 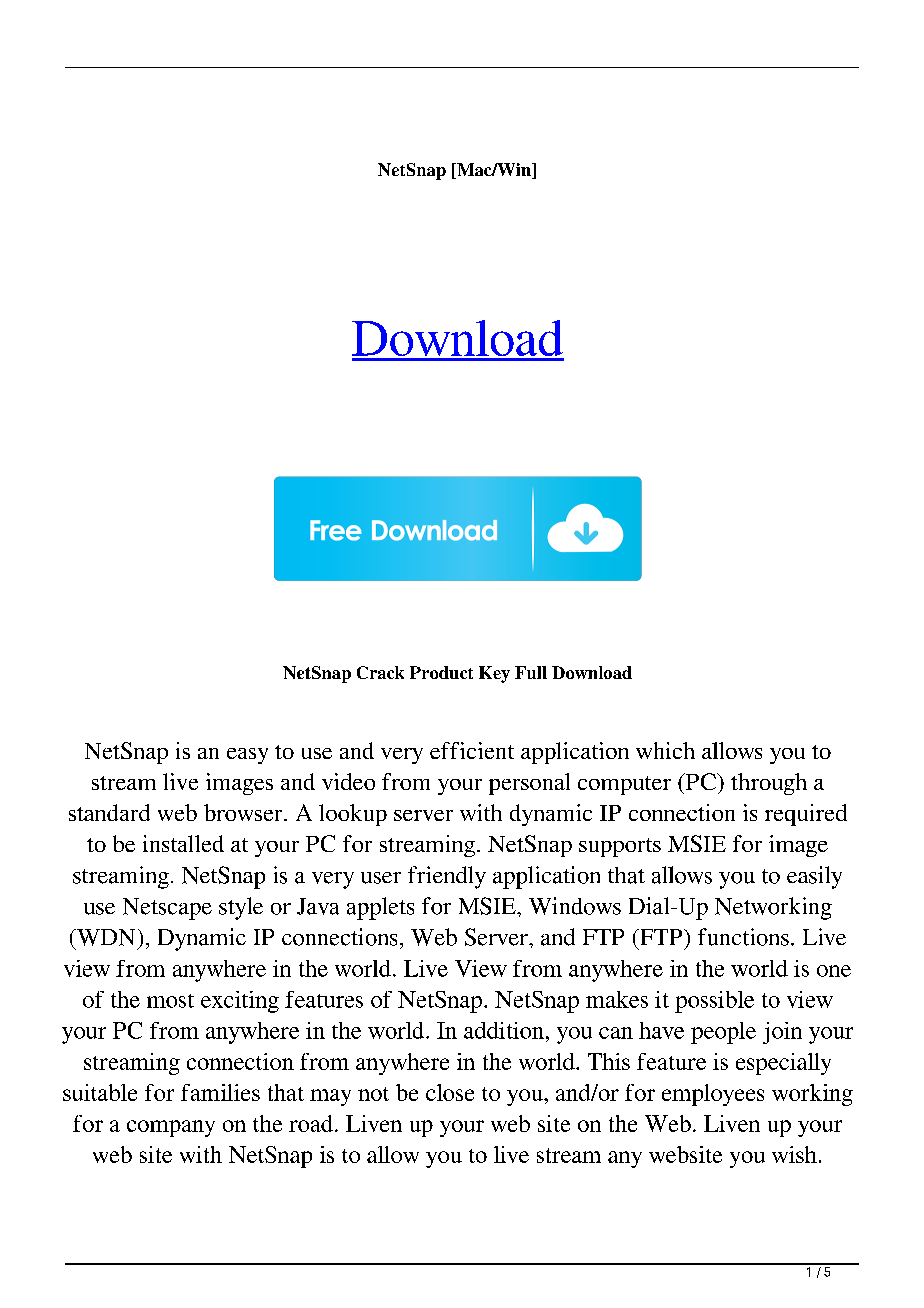 I want to click on applets, so click(x=380, y=908).
